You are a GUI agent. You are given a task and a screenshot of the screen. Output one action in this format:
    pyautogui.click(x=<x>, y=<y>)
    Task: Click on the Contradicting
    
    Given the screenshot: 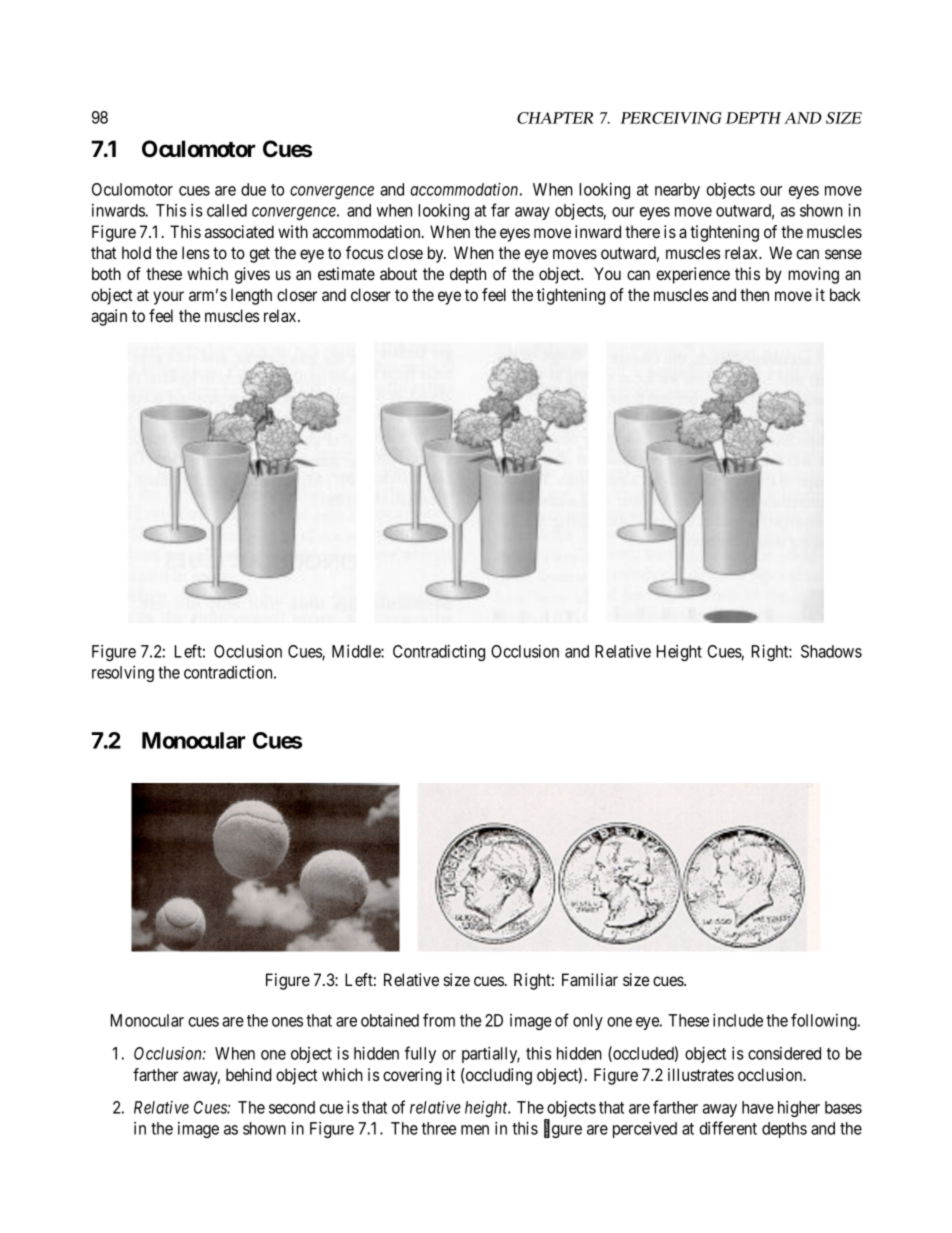 What is the action you would take?
    pyautogui.click(x=439, y=653)
